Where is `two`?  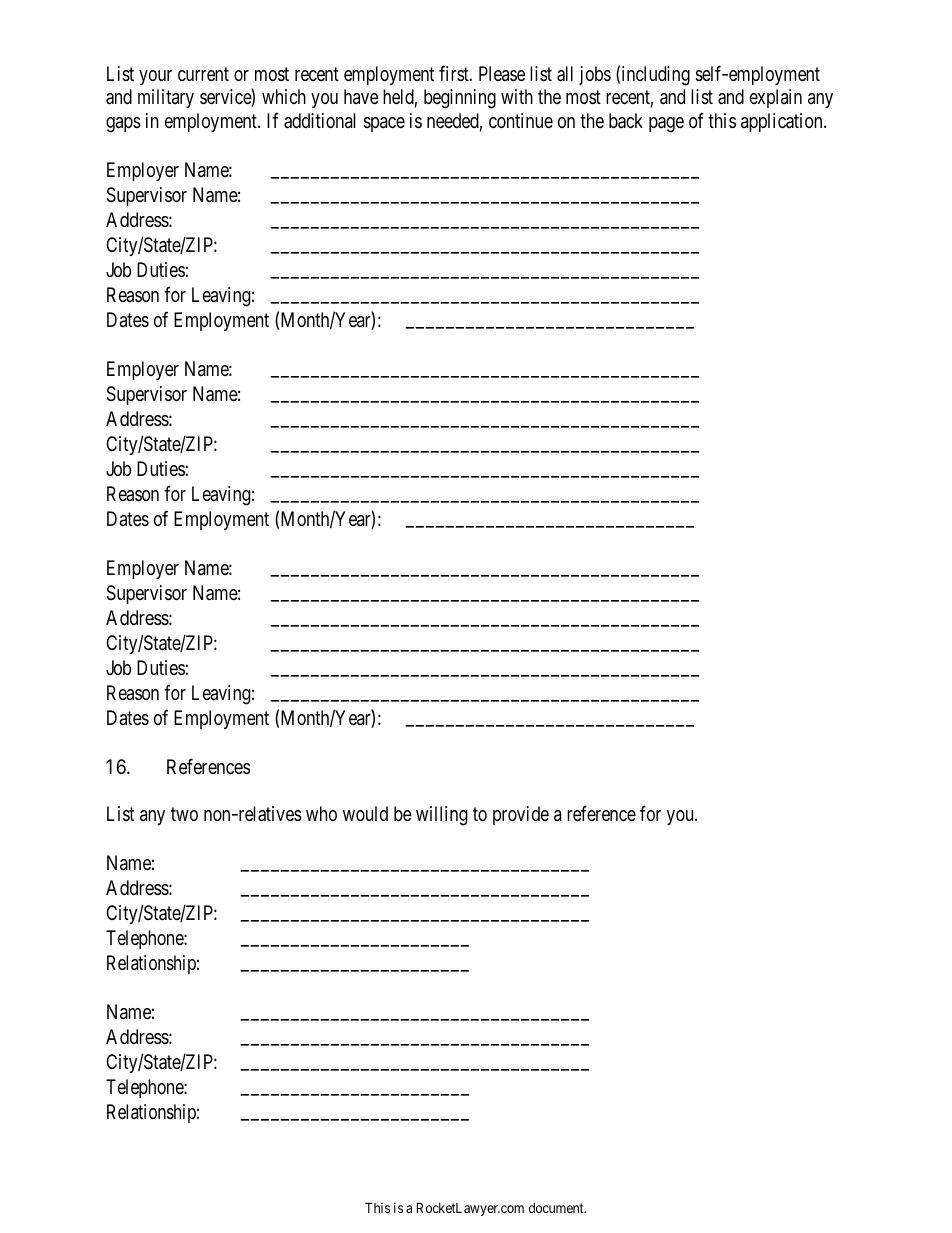 two is located at coordinates (184, 814).
